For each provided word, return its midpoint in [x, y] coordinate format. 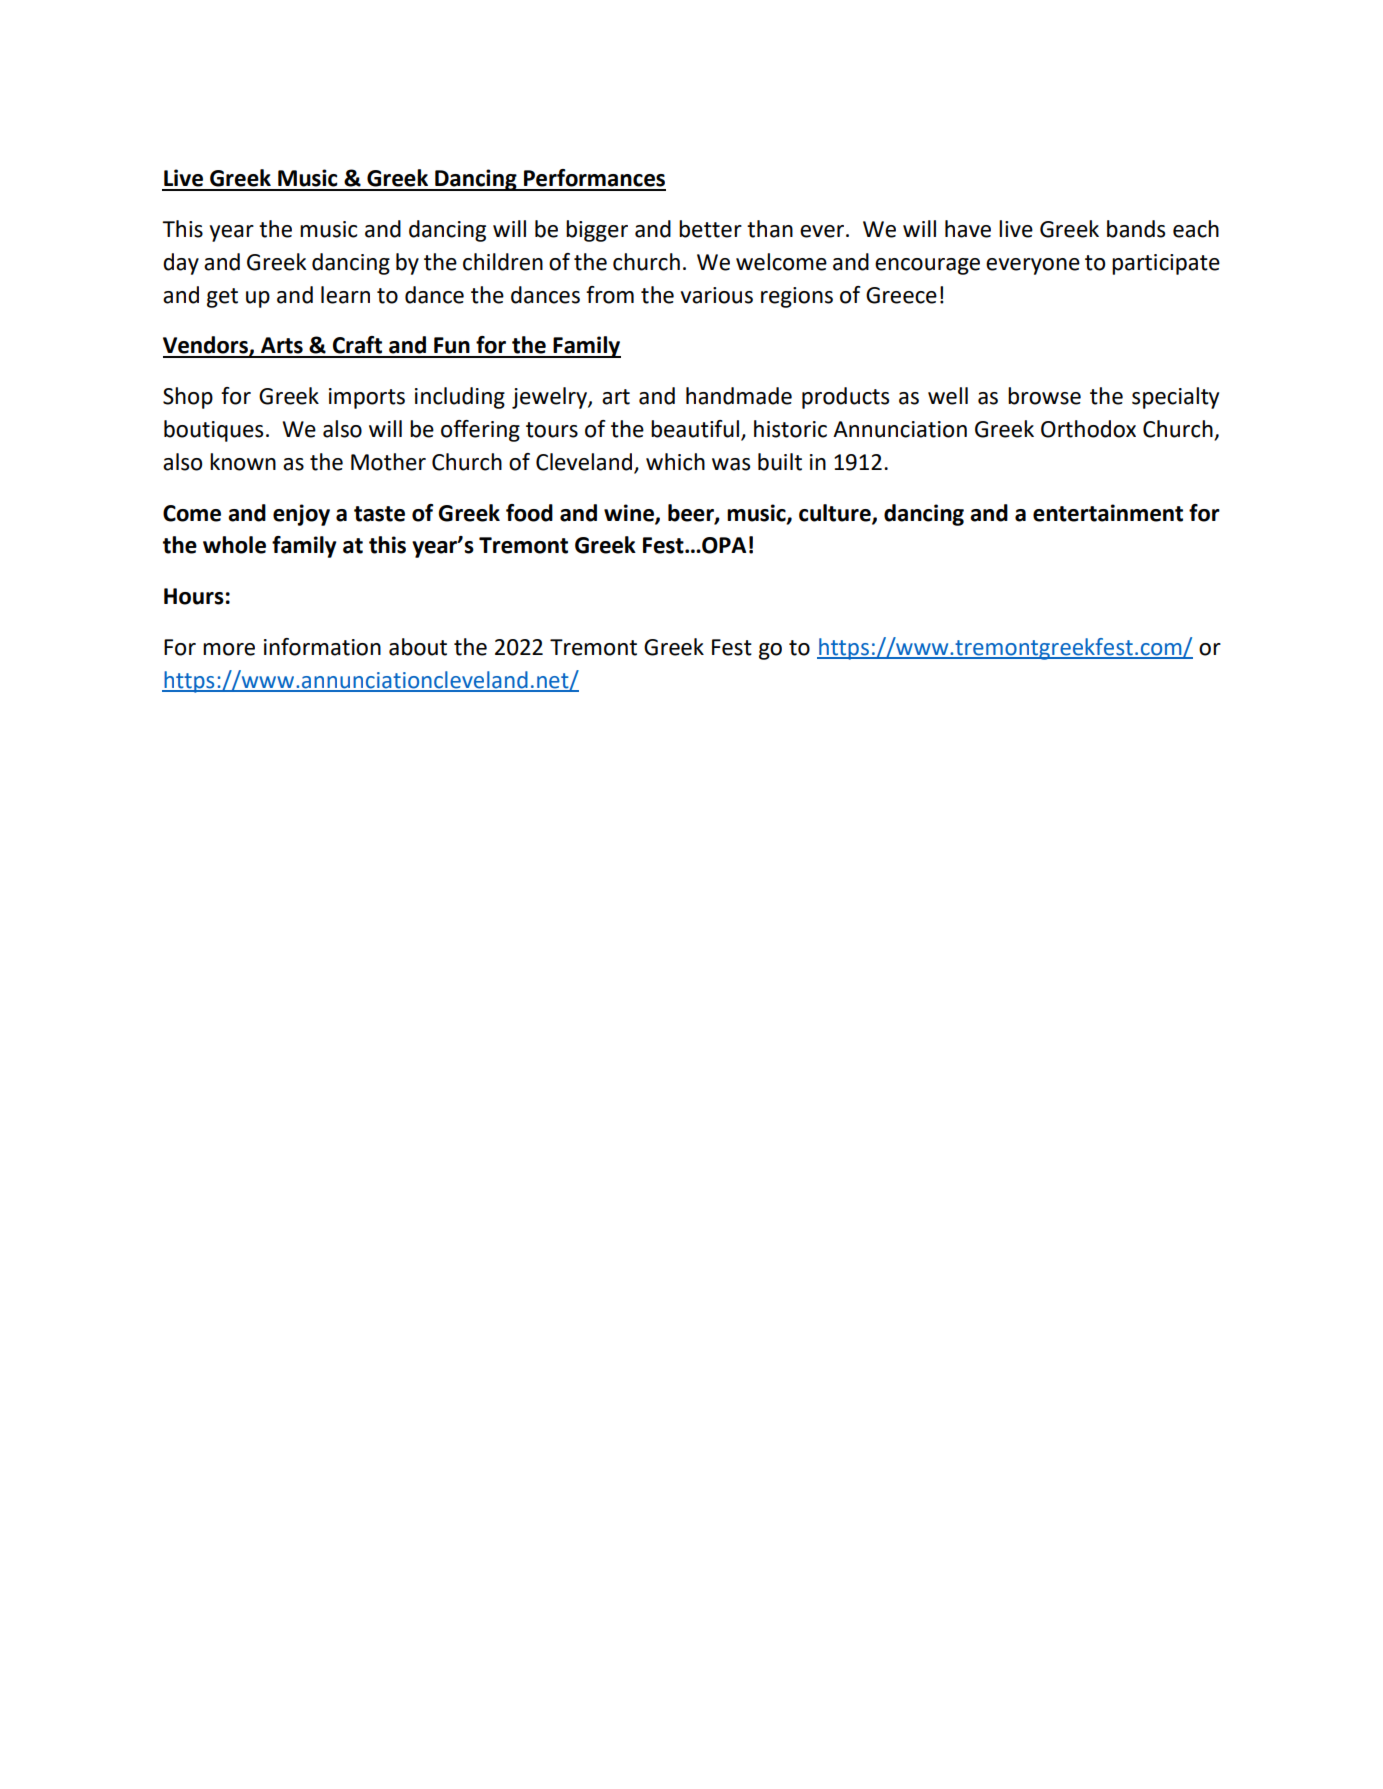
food [529, 513]
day [181, 264]
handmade [739, 396]
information [322, 647]
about [418, 647]
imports [367, 398]
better [710, 229]
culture [836, 513]
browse [1044, 396]
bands [1136, 229]
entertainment [1108, 513]
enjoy [301, 515]
